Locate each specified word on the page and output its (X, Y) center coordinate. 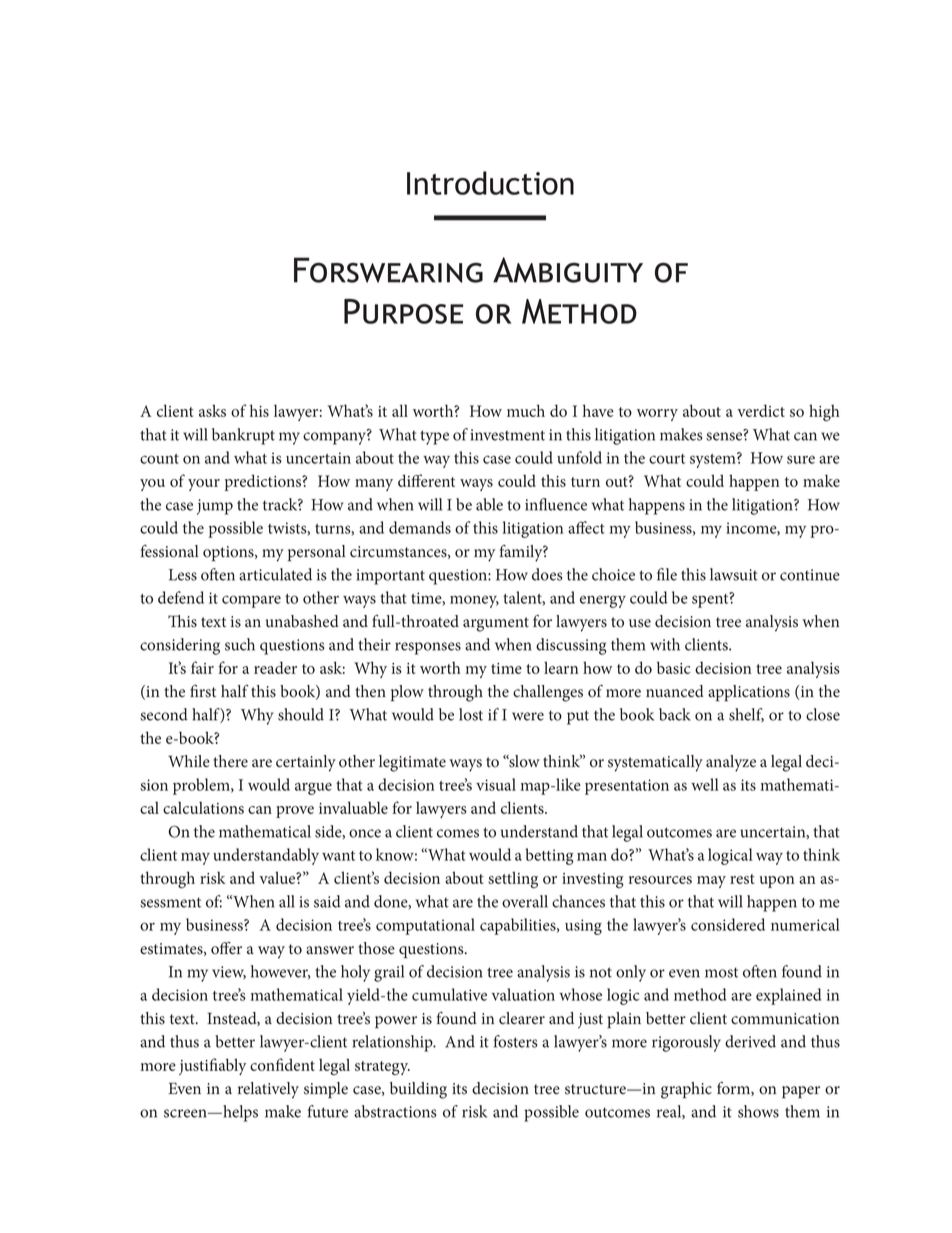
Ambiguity (568, 270)
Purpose (403, 311)
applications (749, 693)
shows (758, 1111)
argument (496, 624)
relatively (268, 1090)
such (240, 644)
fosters (516, 1041)
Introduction (490, 183)
